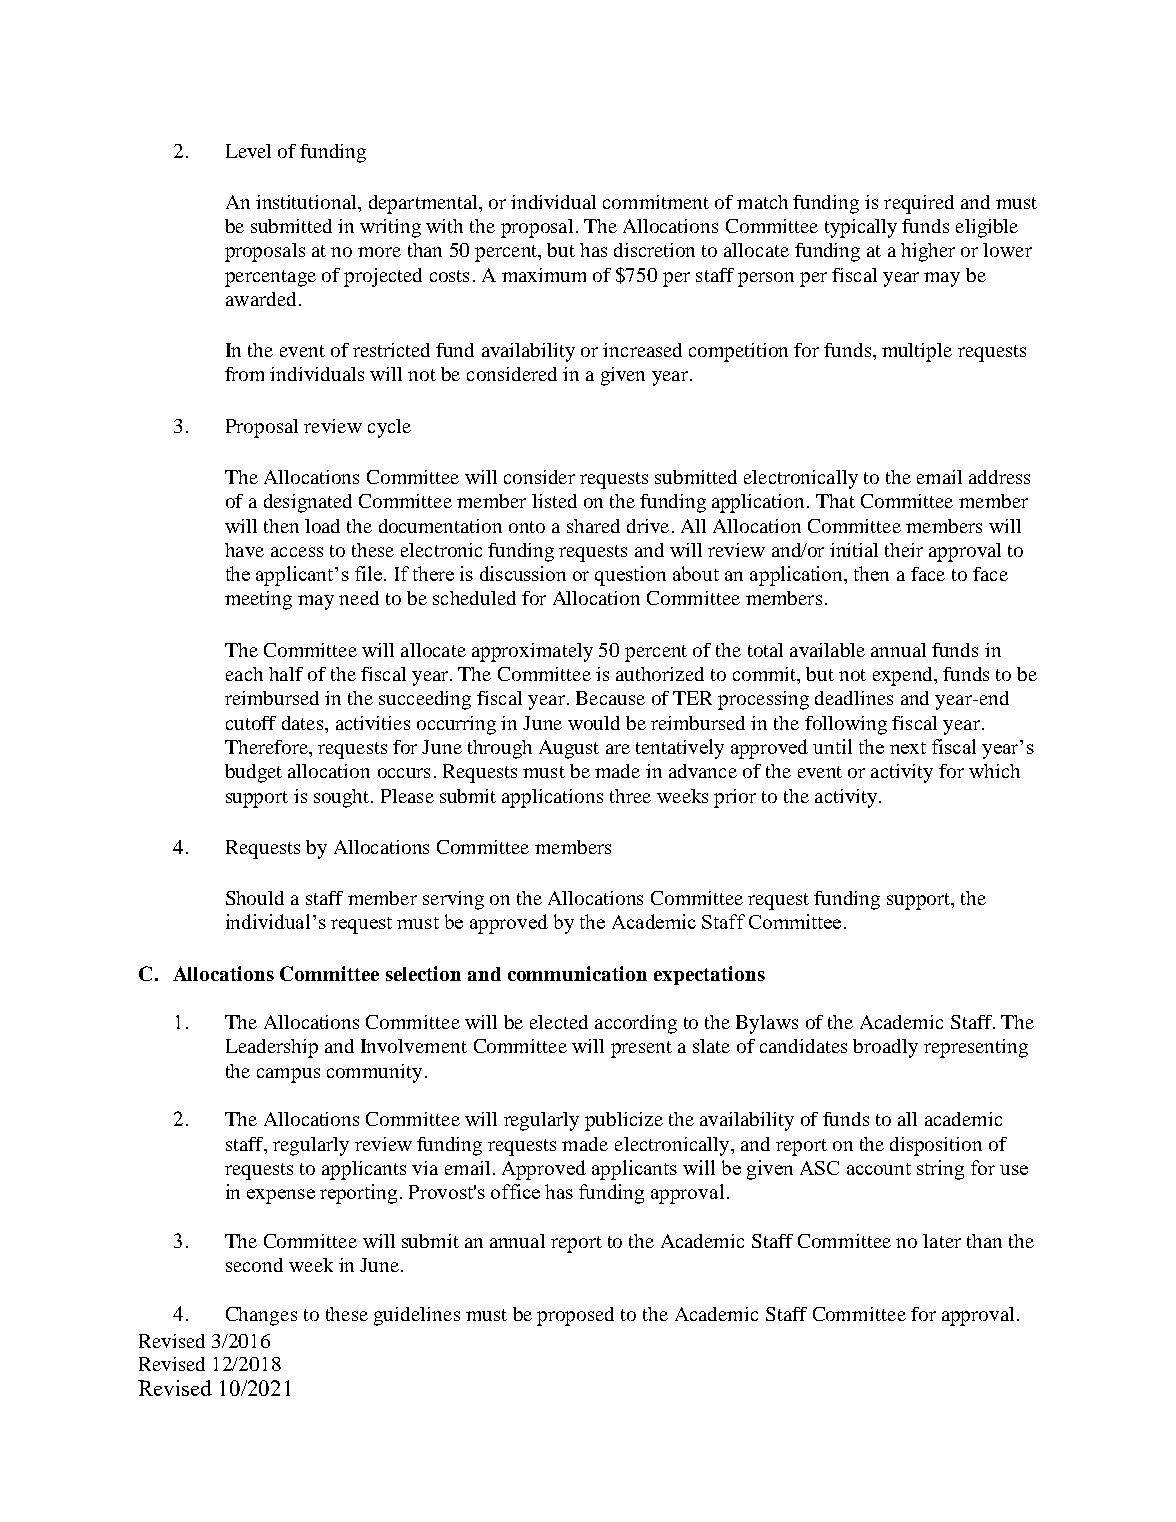 This screenshot has height=1522, width=1176. Describe the element at coordinates (255, 898) in the screenshot. I see `Should` at that location.
